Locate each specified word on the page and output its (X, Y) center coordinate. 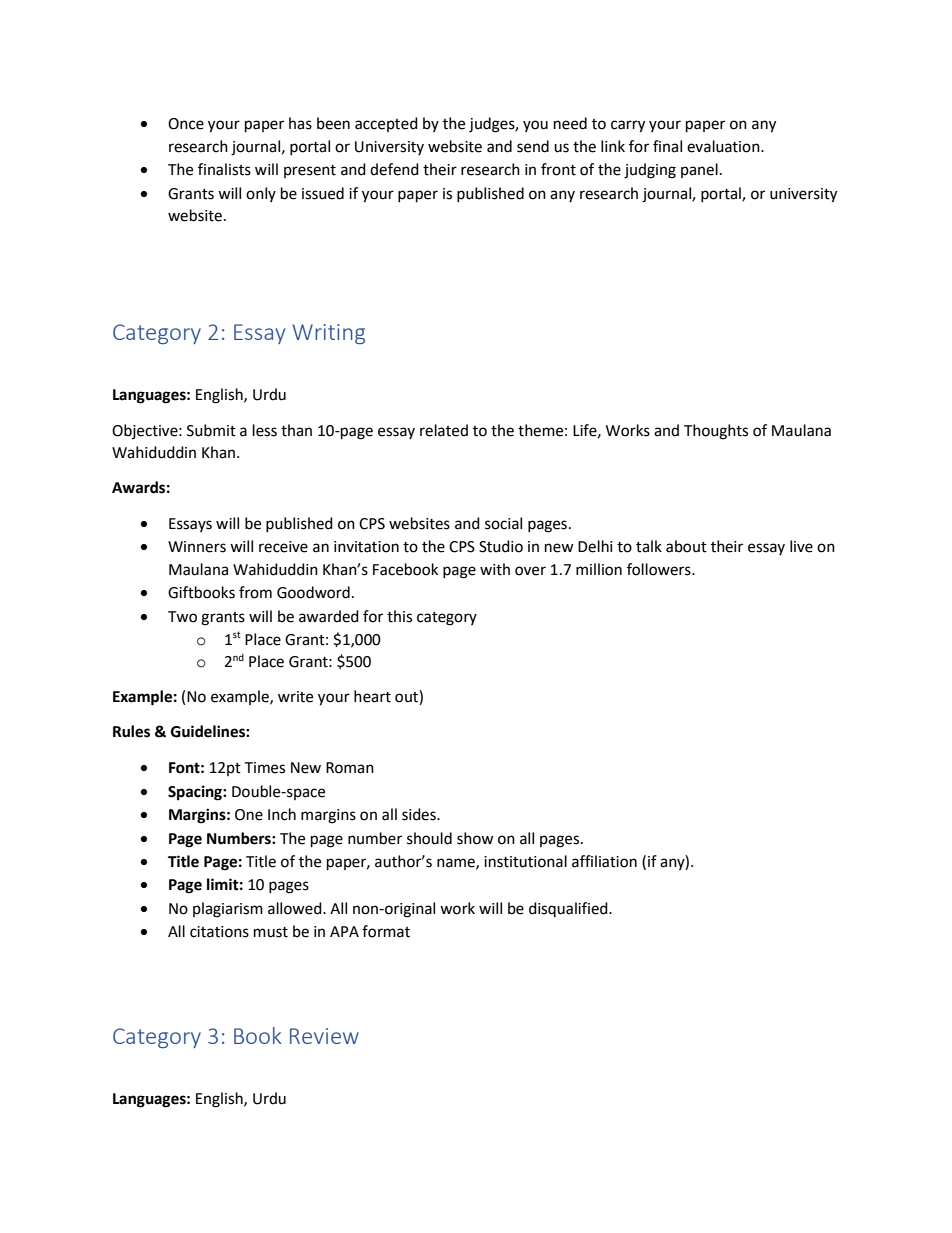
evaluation (724, 146)
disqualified (569, 909)
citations (219, 932)
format (386, 931)
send (533, 146)
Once (186, 124)
